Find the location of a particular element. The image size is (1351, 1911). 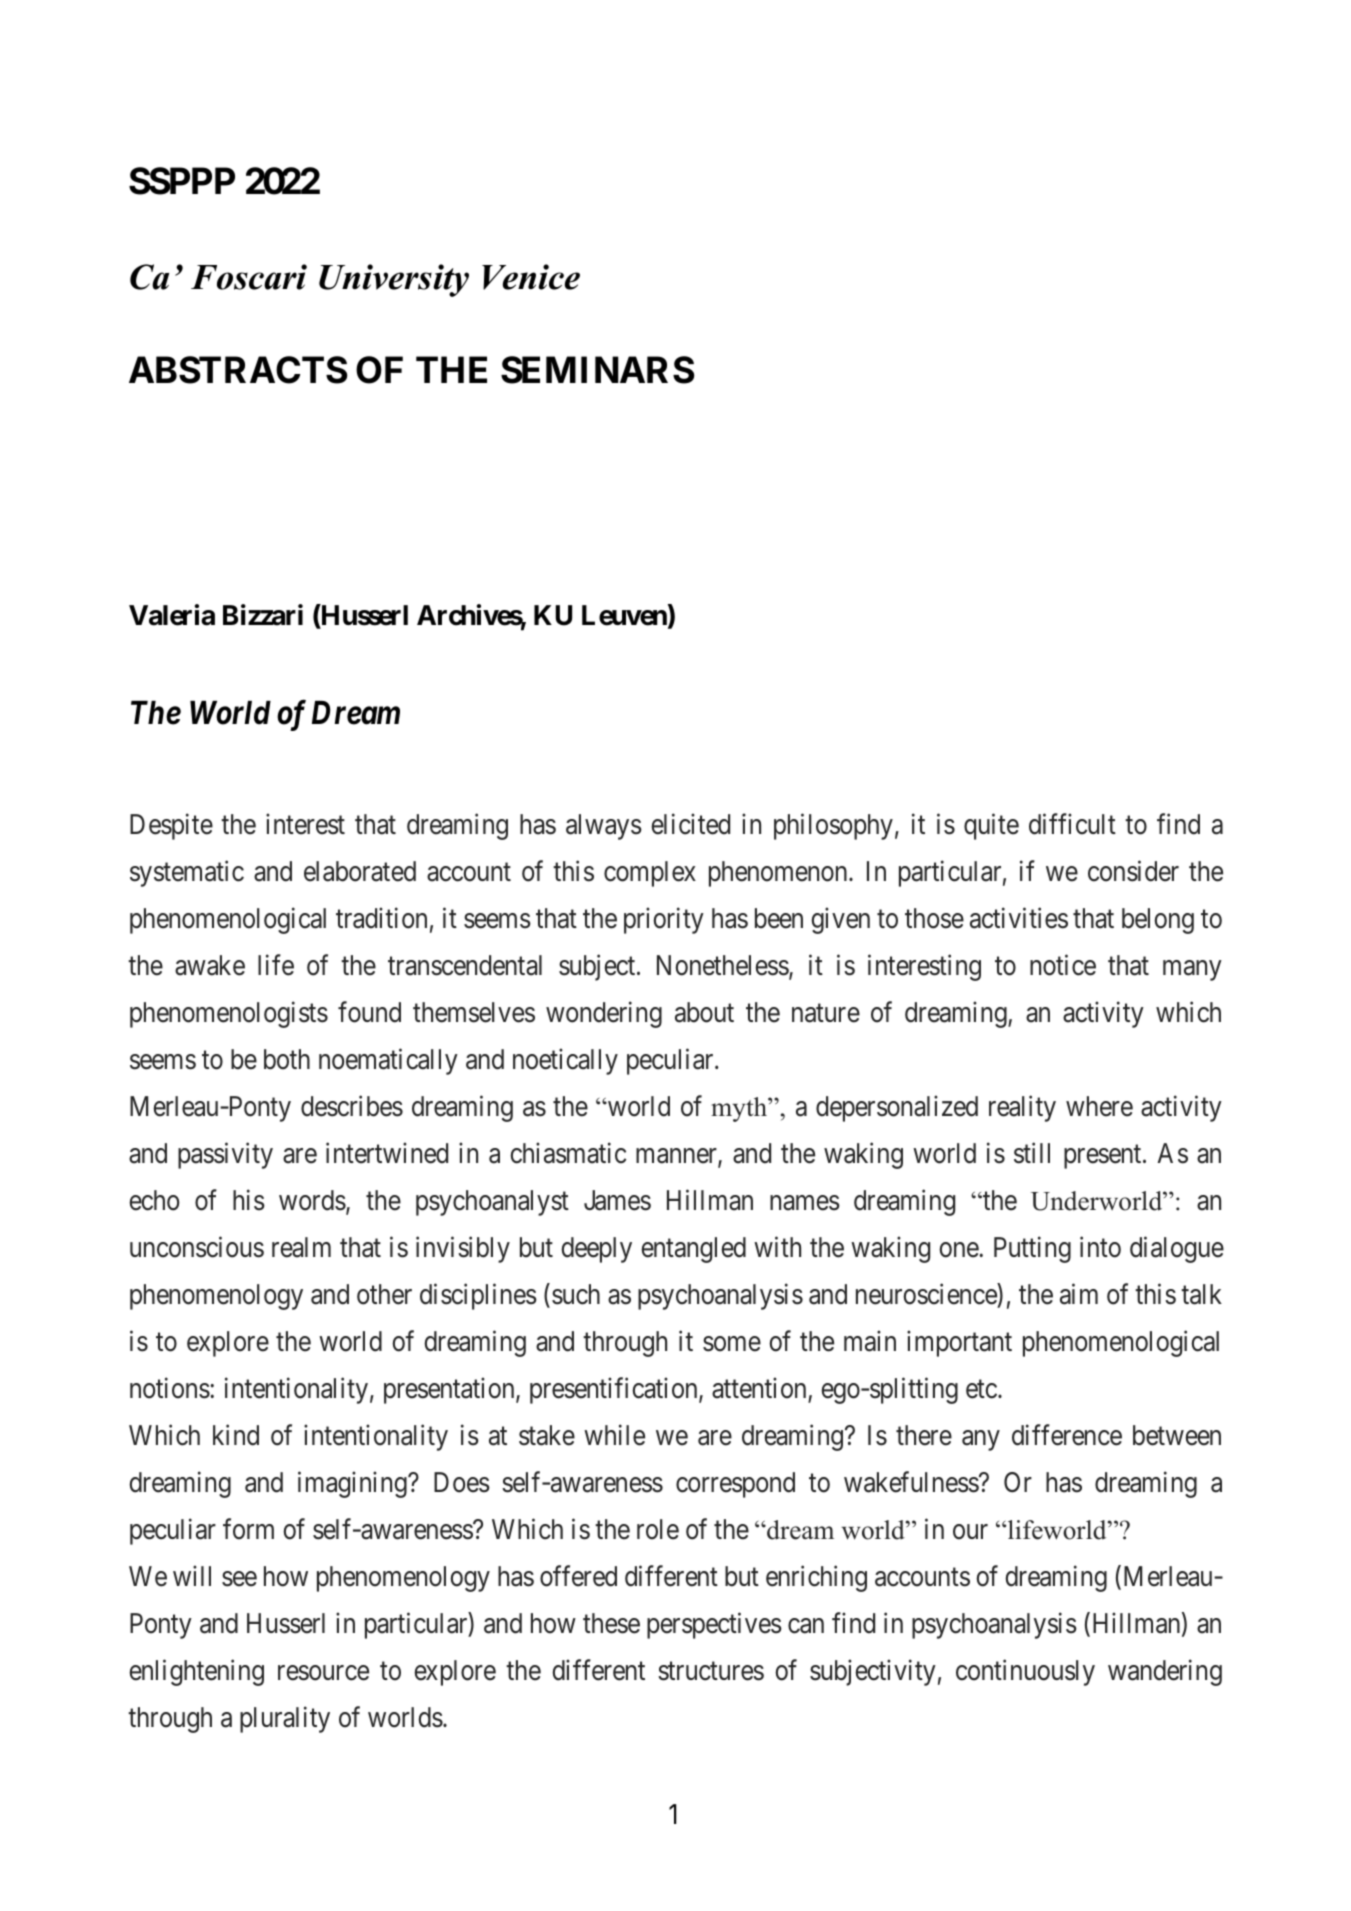

aim is located at coordinates (1079, 1294).
